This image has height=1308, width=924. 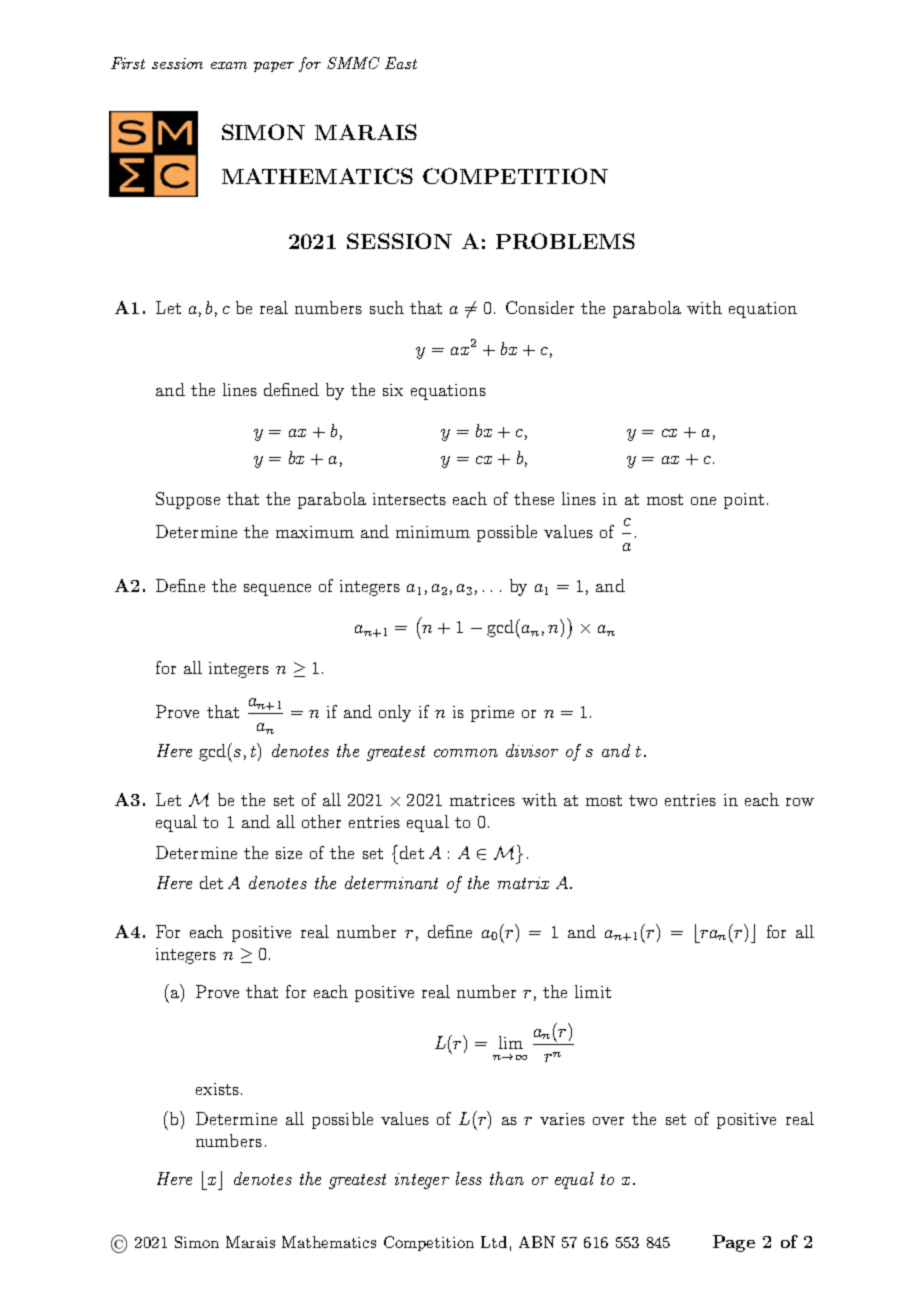 What do you see at coordinates (212, 1180) in the image?
I see `bxc` at bounding box center [212, 1180].
